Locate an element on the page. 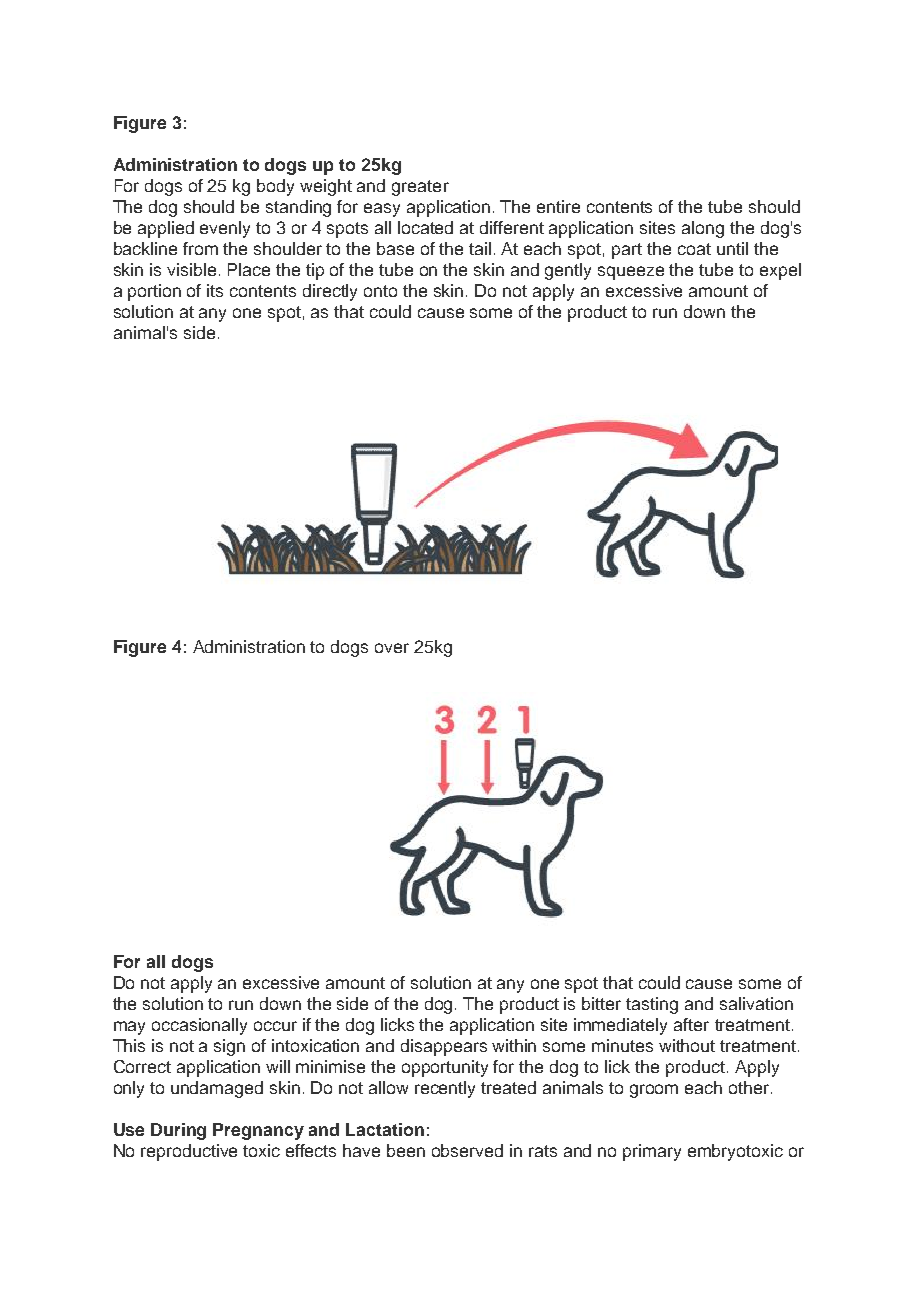 This document has width=924, height=1308. squeeze is located at coordinates (631, 273).
